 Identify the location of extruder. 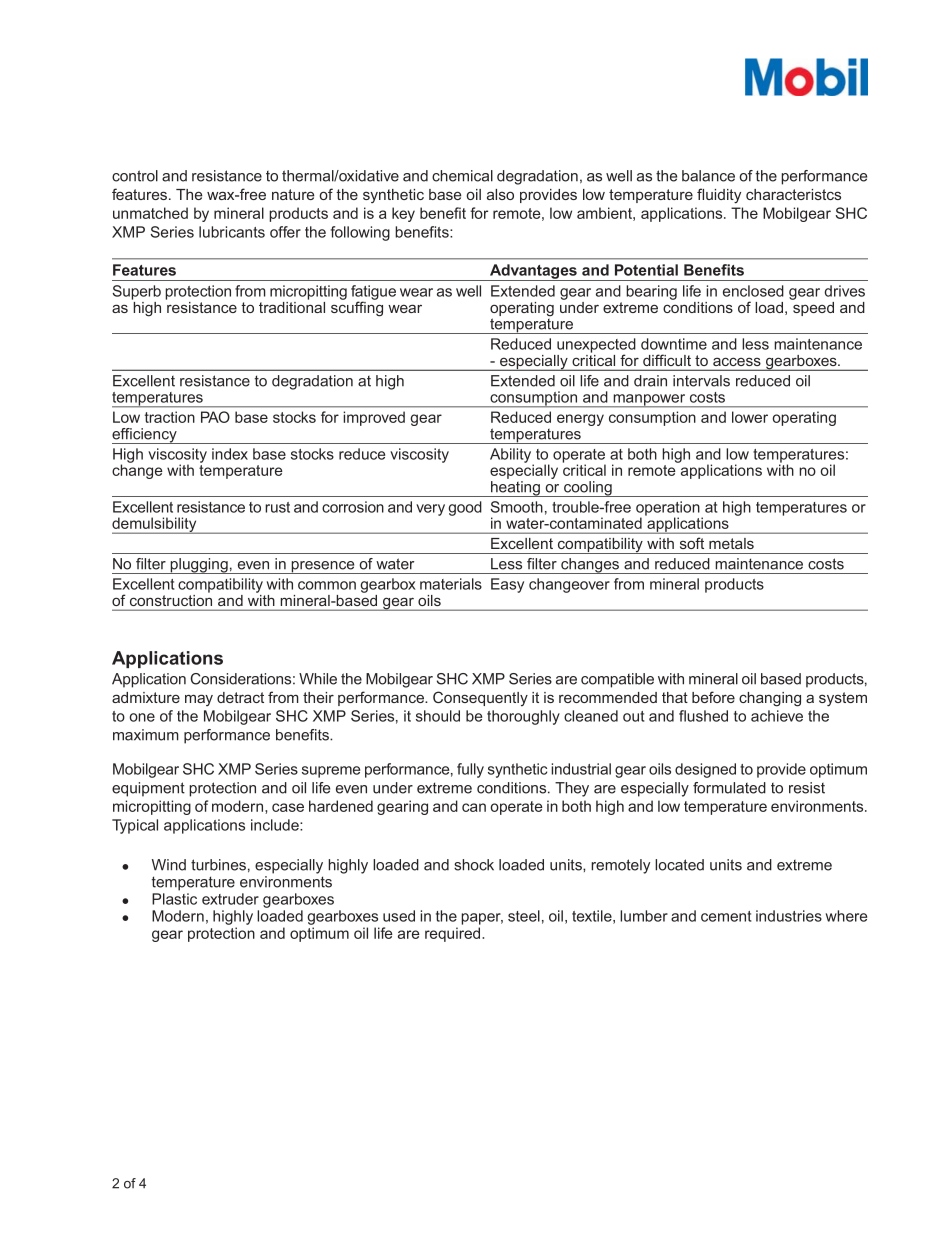
(230, 899).
